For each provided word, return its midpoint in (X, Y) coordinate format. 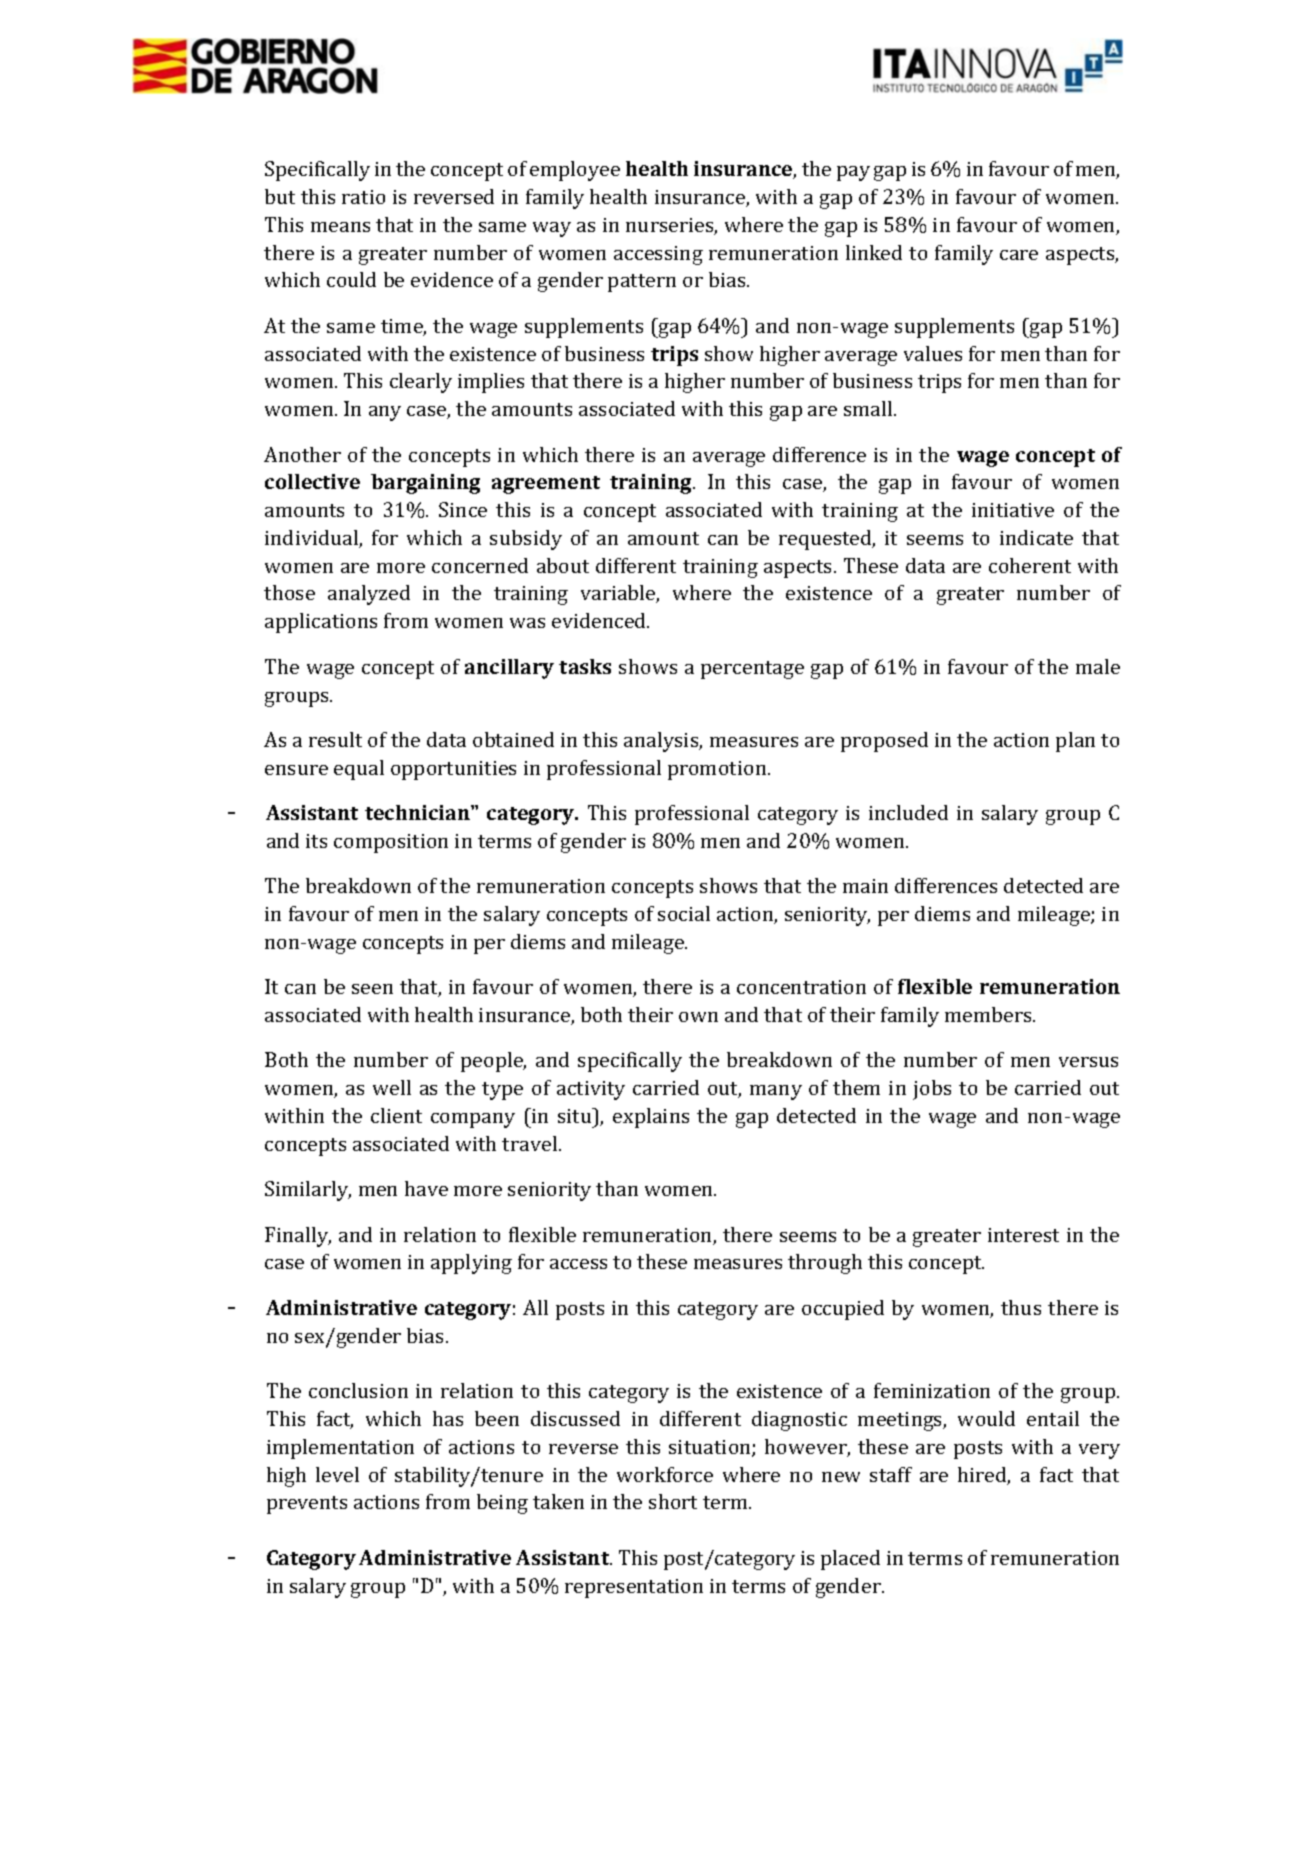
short (673, 1501)
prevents (307, 1505)
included (908, 812)
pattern (642, 283)
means (340, 227)
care (1019, 255)
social (684, 913)
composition (391, 843)
